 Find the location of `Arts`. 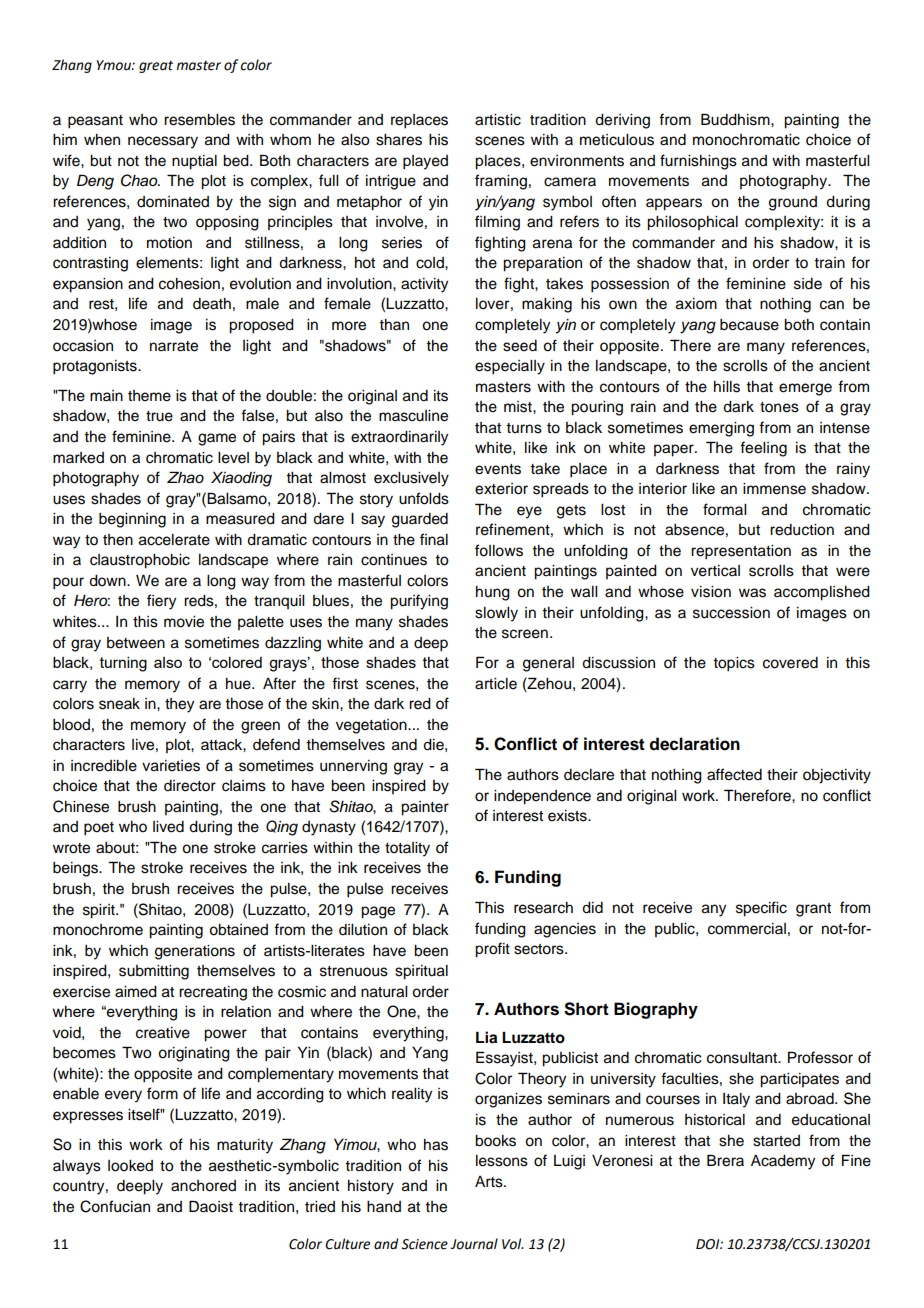

Arts is located at coordinates (490, 1182).
